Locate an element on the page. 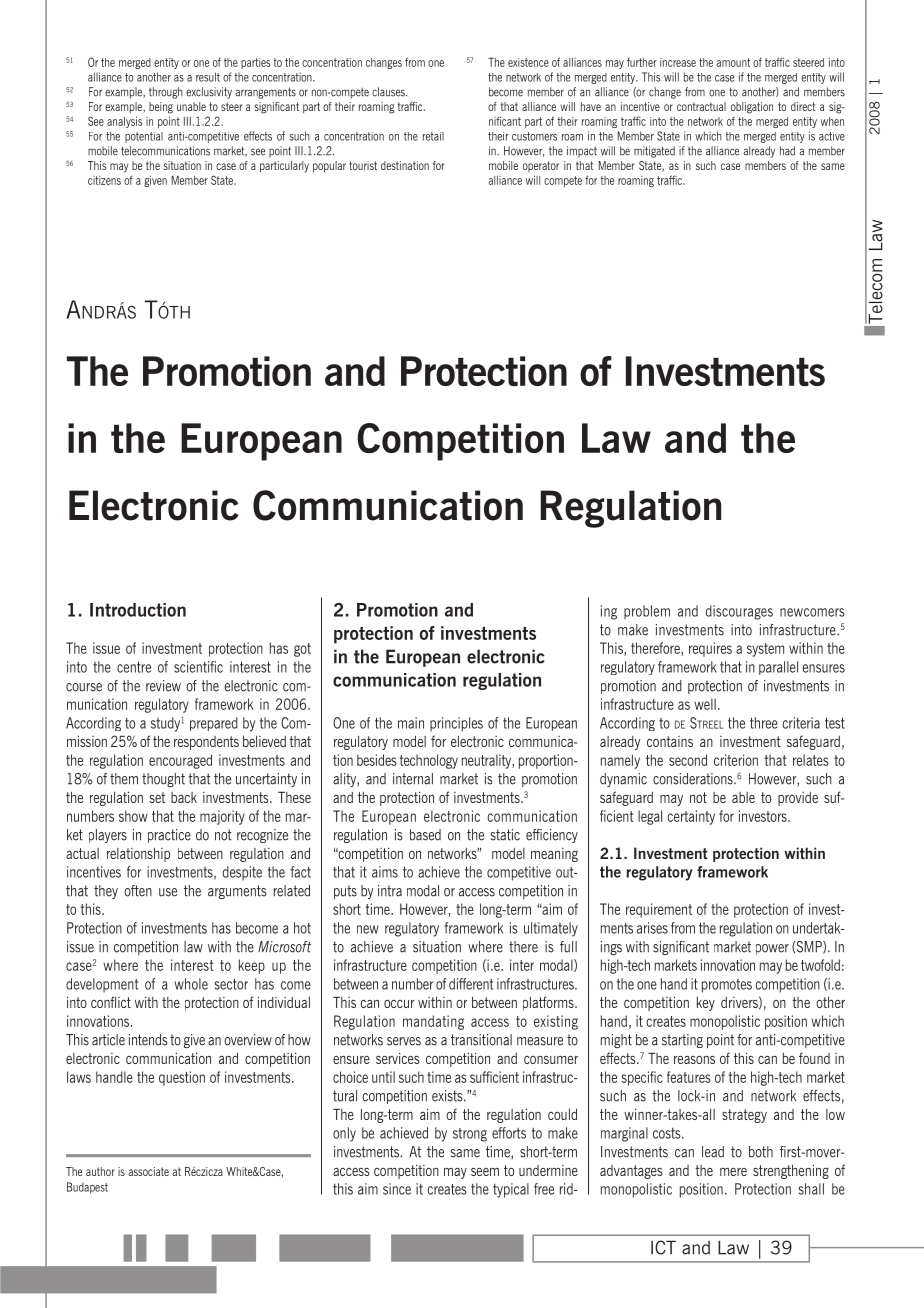  amount is located at coordinates (733, 62).
